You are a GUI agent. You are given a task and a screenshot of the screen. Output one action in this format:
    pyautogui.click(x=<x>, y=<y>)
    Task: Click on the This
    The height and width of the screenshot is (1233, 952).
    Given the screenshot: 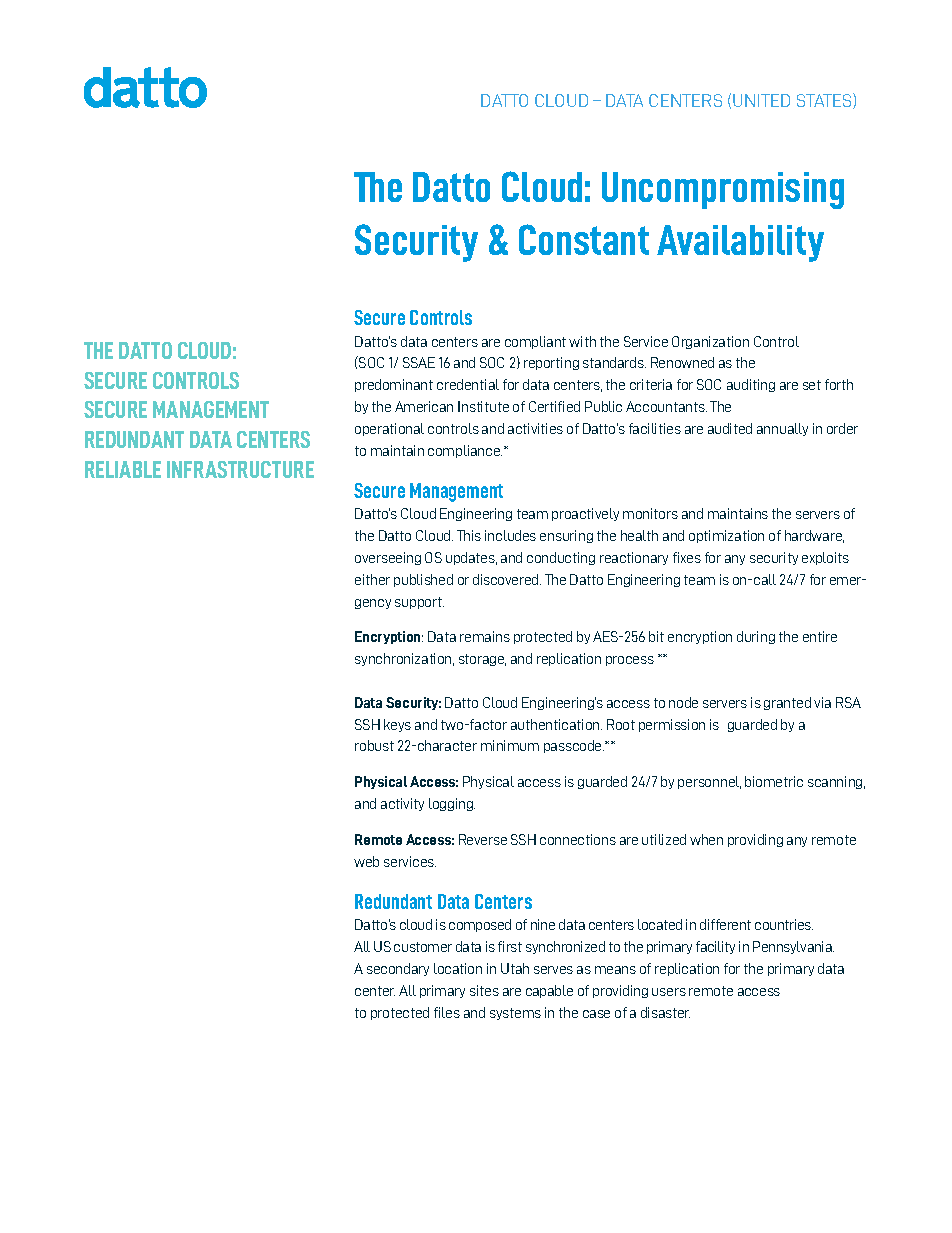 What is the action you would take?
    pyautogui.click(x=469, y=535)
